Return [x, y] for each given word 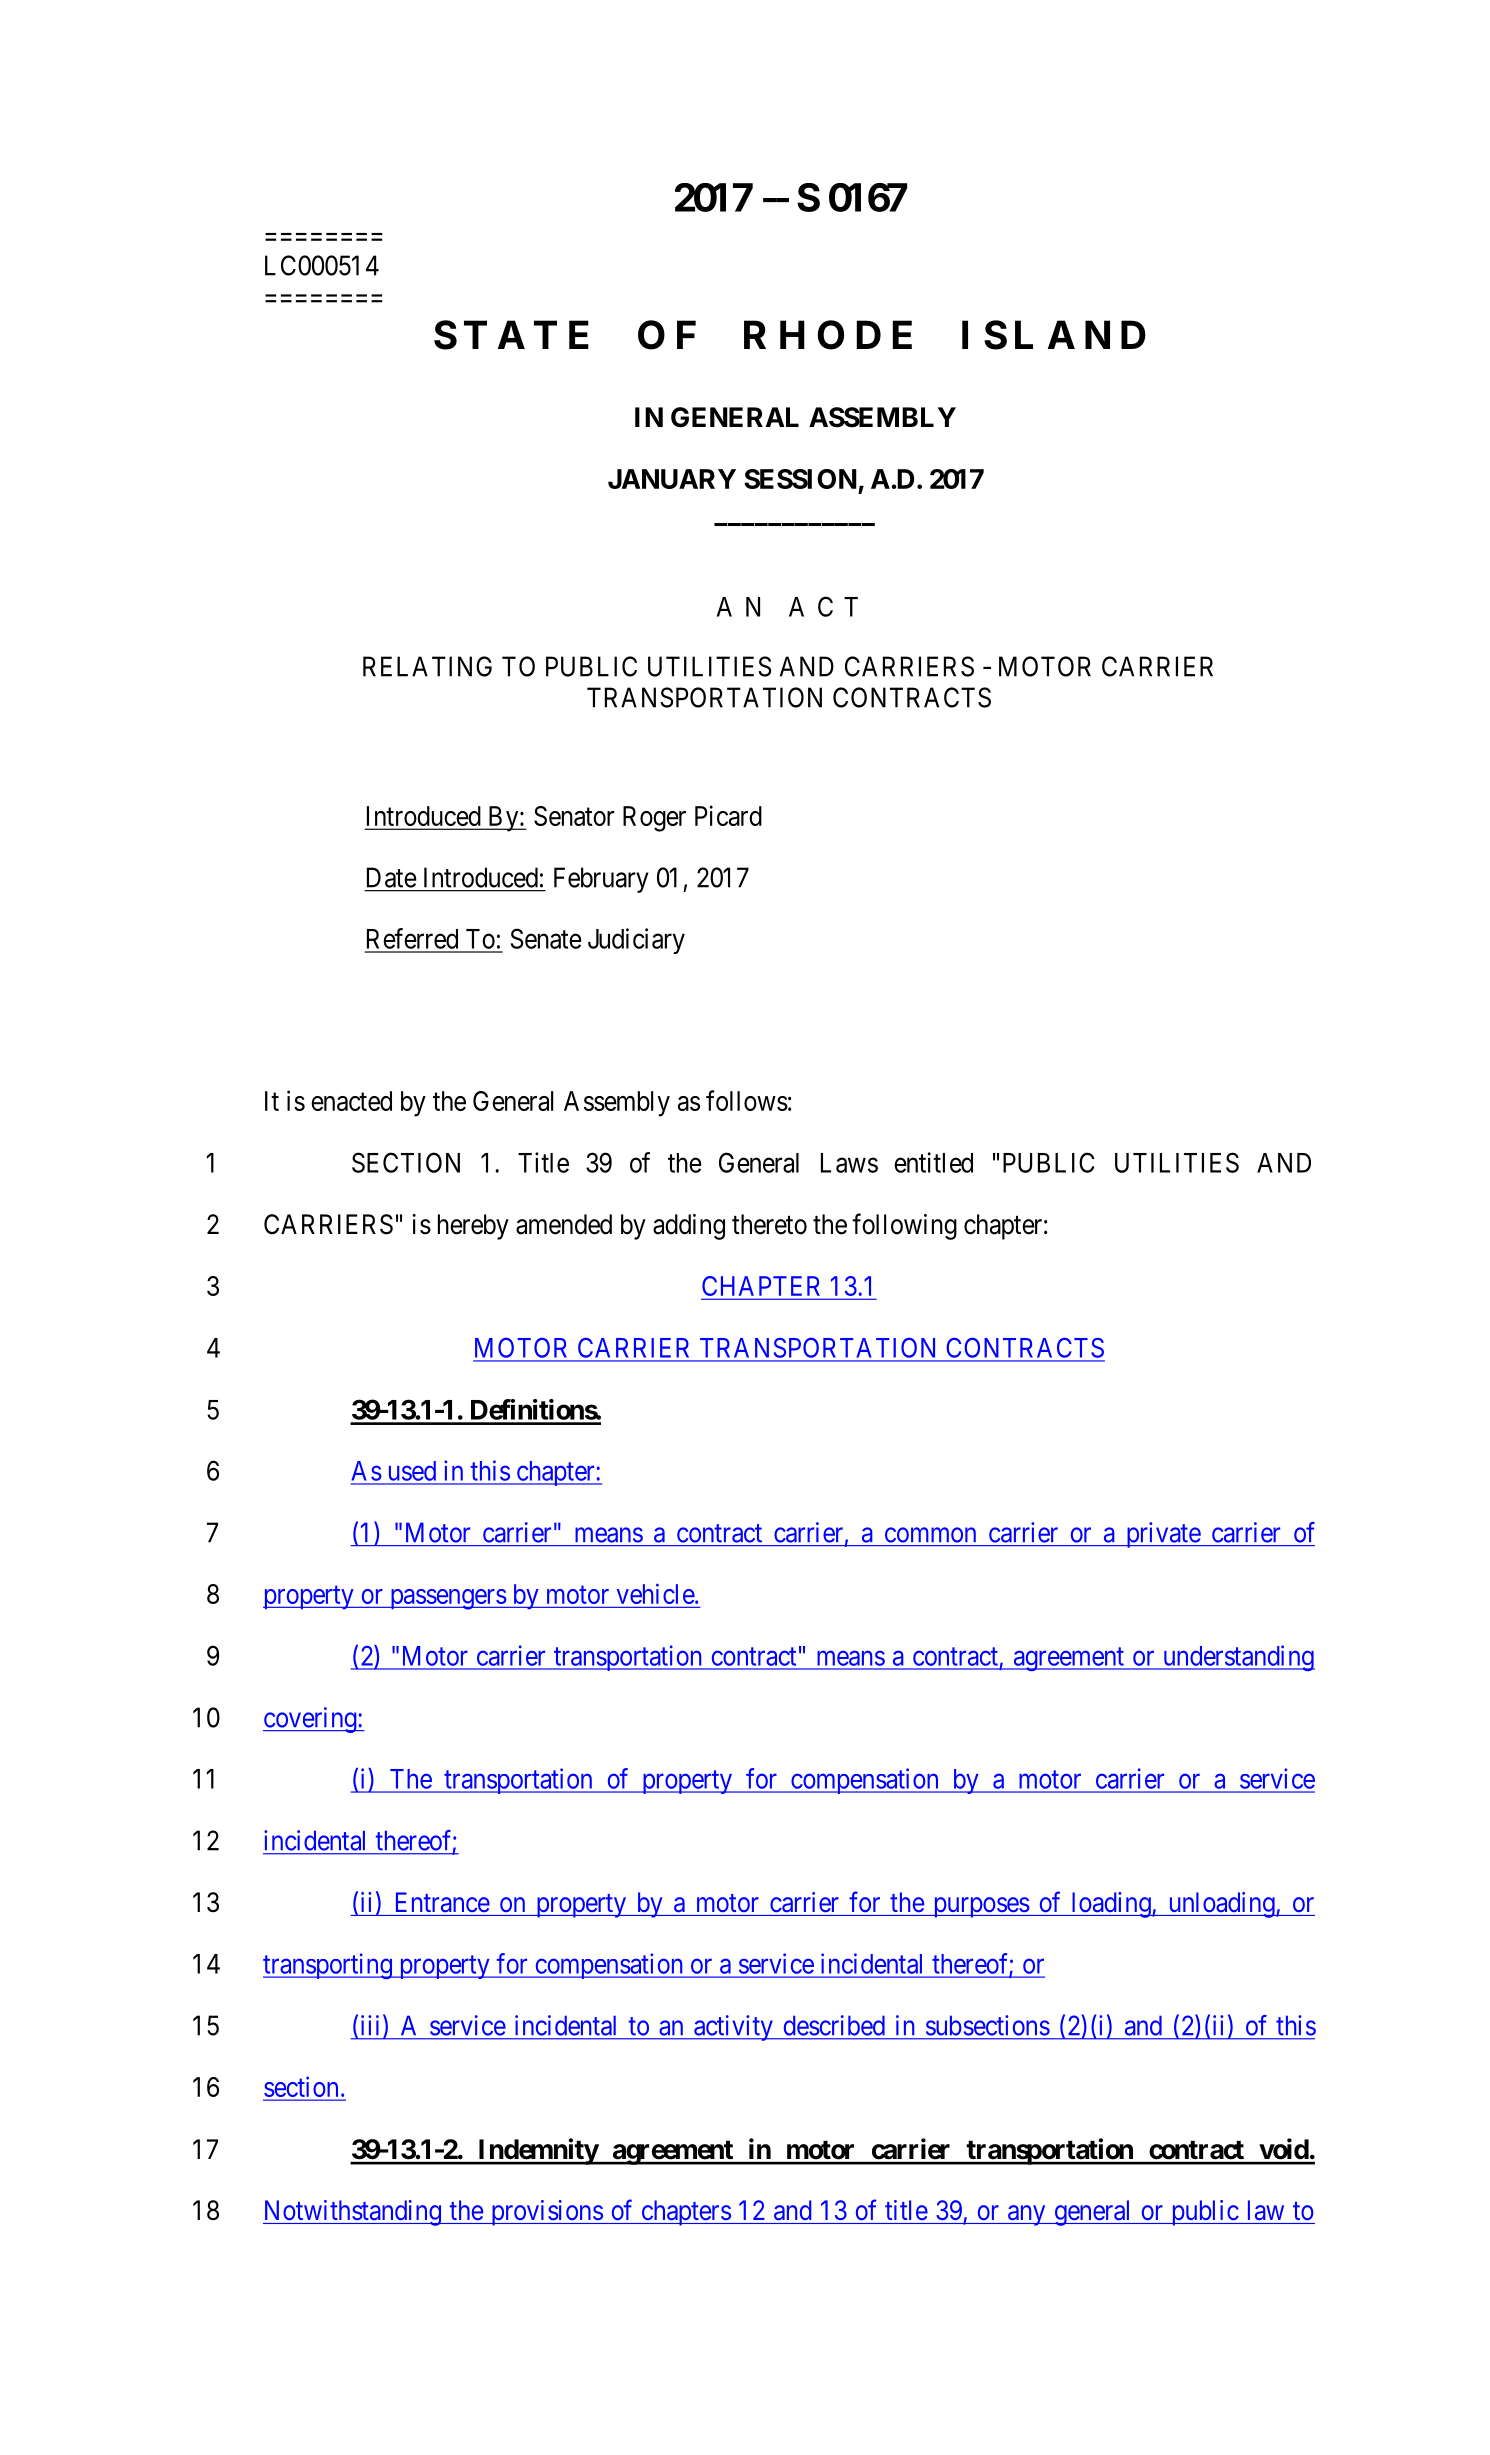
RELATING [427, 666]
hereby [473, 1227]
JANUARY [672, 479]
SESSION [800, 479]
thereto [769, 1224]
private [1162, 1535]
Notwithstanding [353, 2213]
